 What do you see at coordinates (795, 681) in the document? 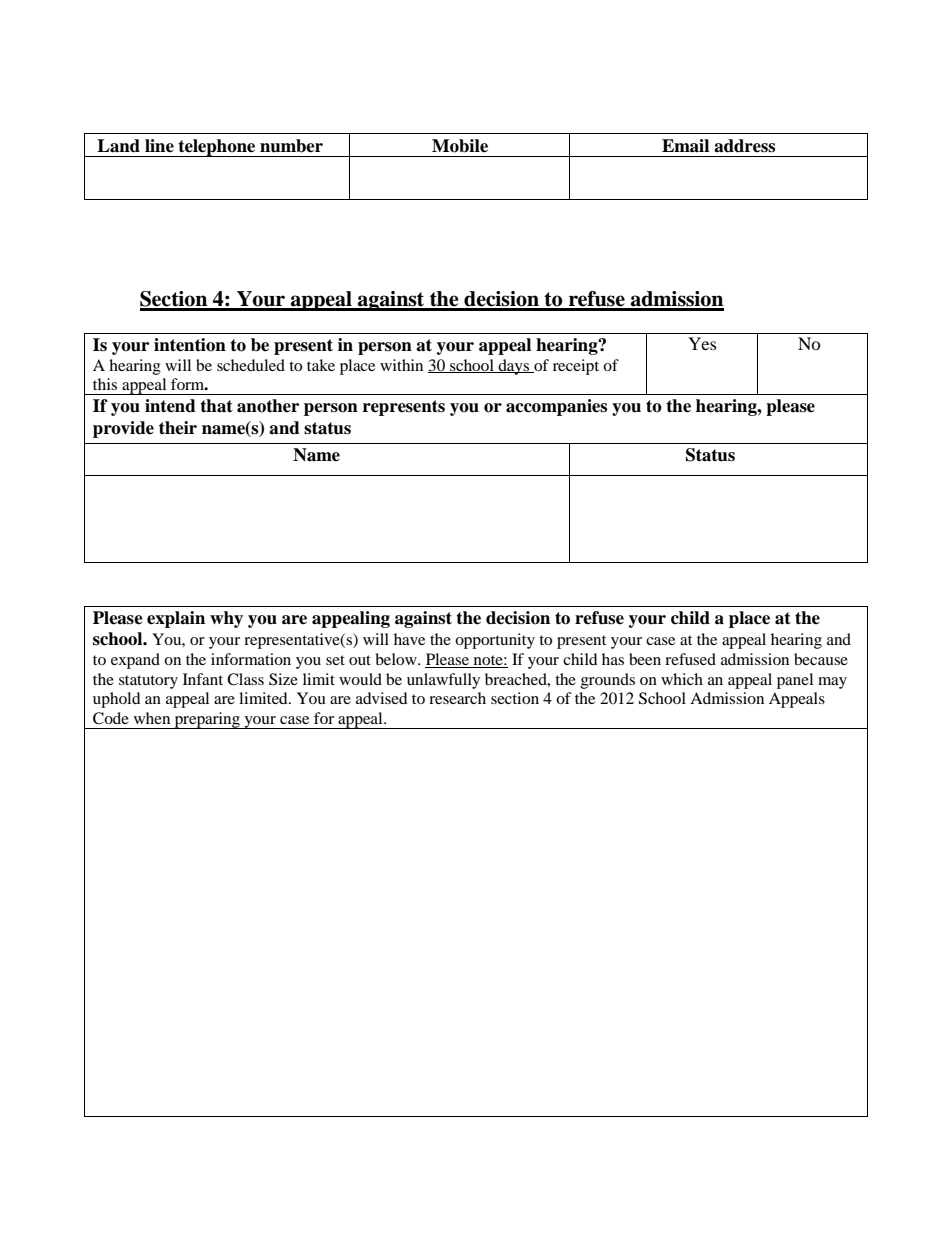
I see `panel` at bounding box center [795, 681].
